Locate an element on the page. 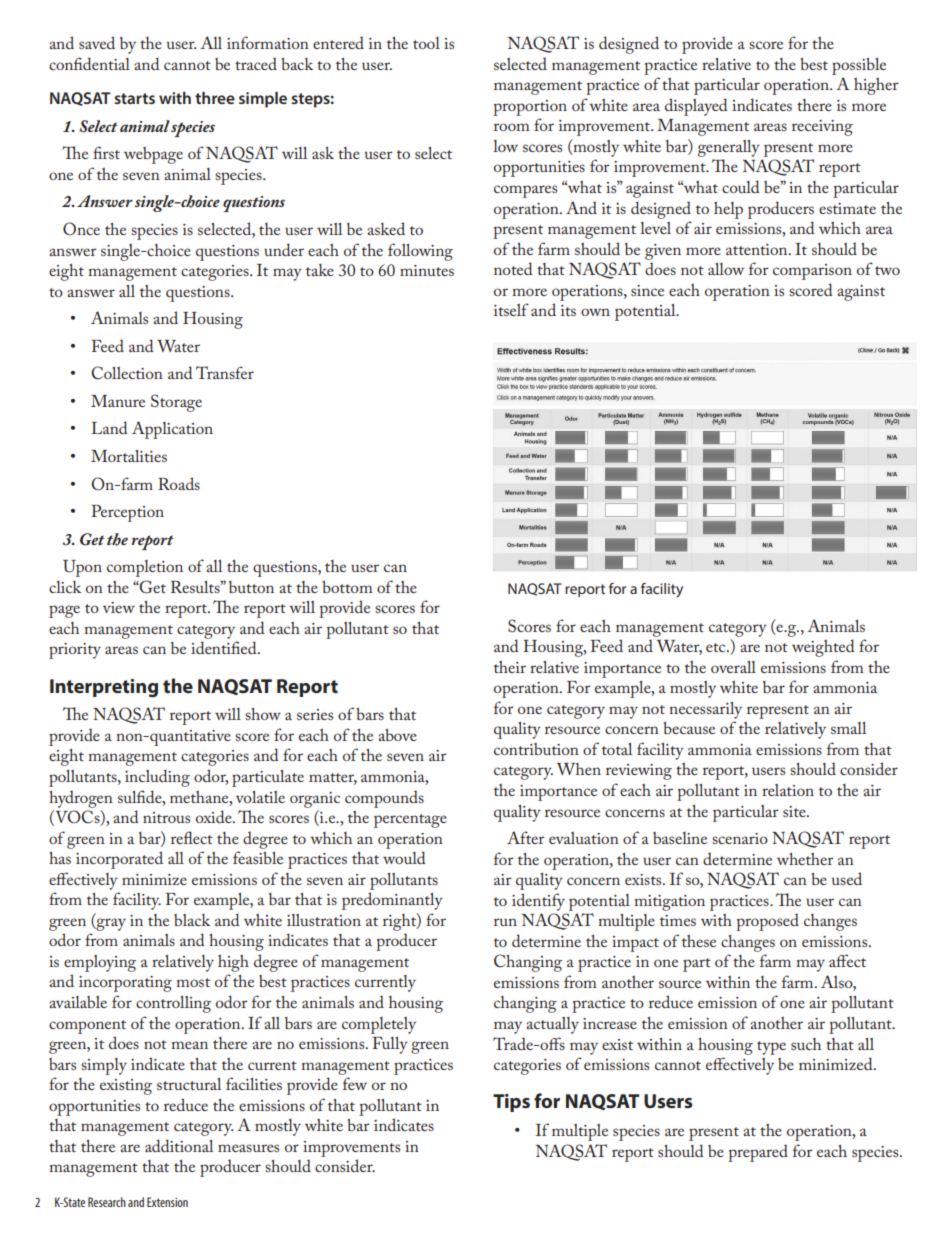 Image resolution: width=952 pixels, height=1233 pixels. starts is located at coordinates (134, 98).
